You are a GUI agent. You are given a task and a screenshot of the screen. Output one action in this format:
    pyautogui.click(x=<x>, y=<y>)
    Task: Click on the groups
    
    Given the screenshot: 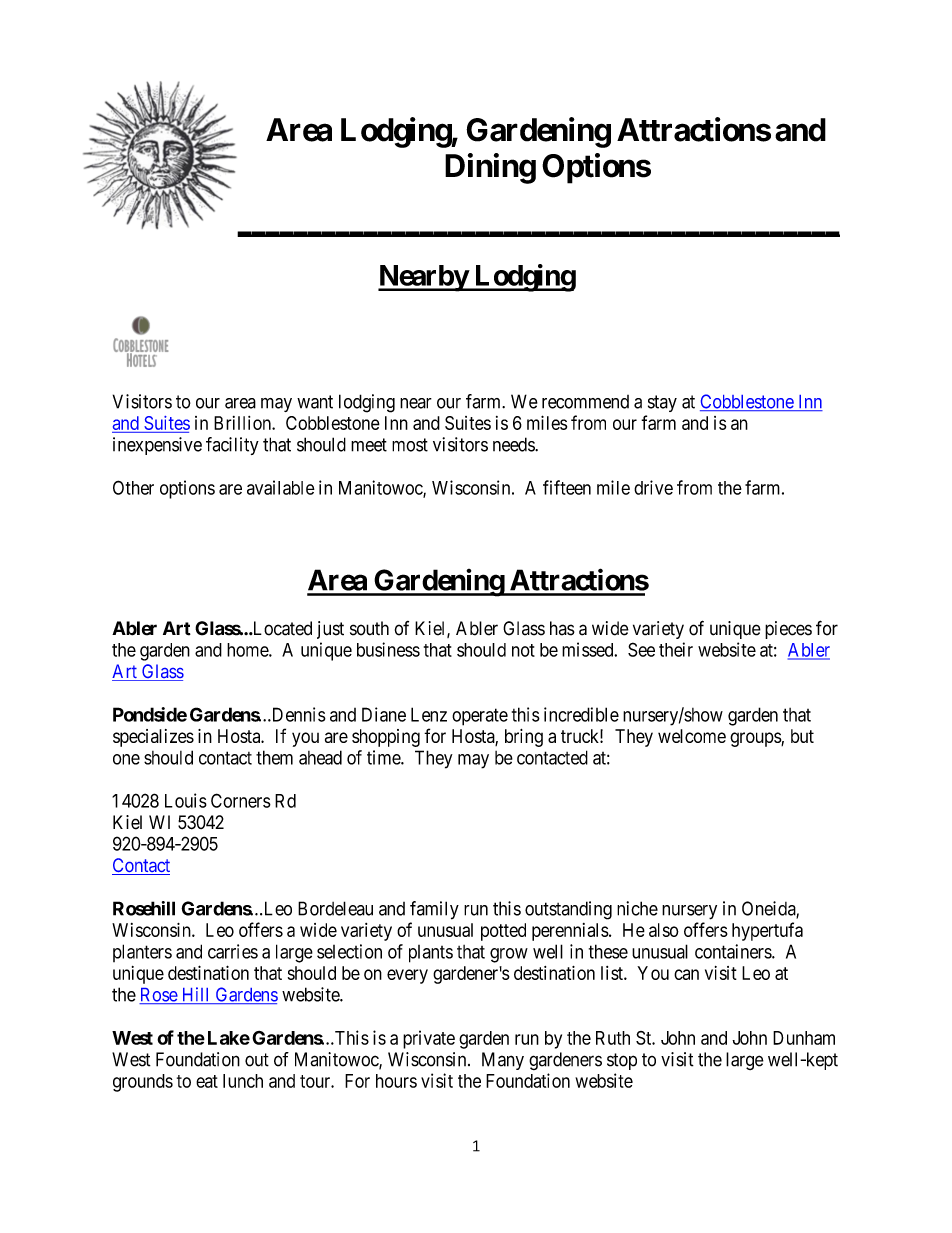 What is the action you would take?
    pyautogui.click(x=756, y=739)
